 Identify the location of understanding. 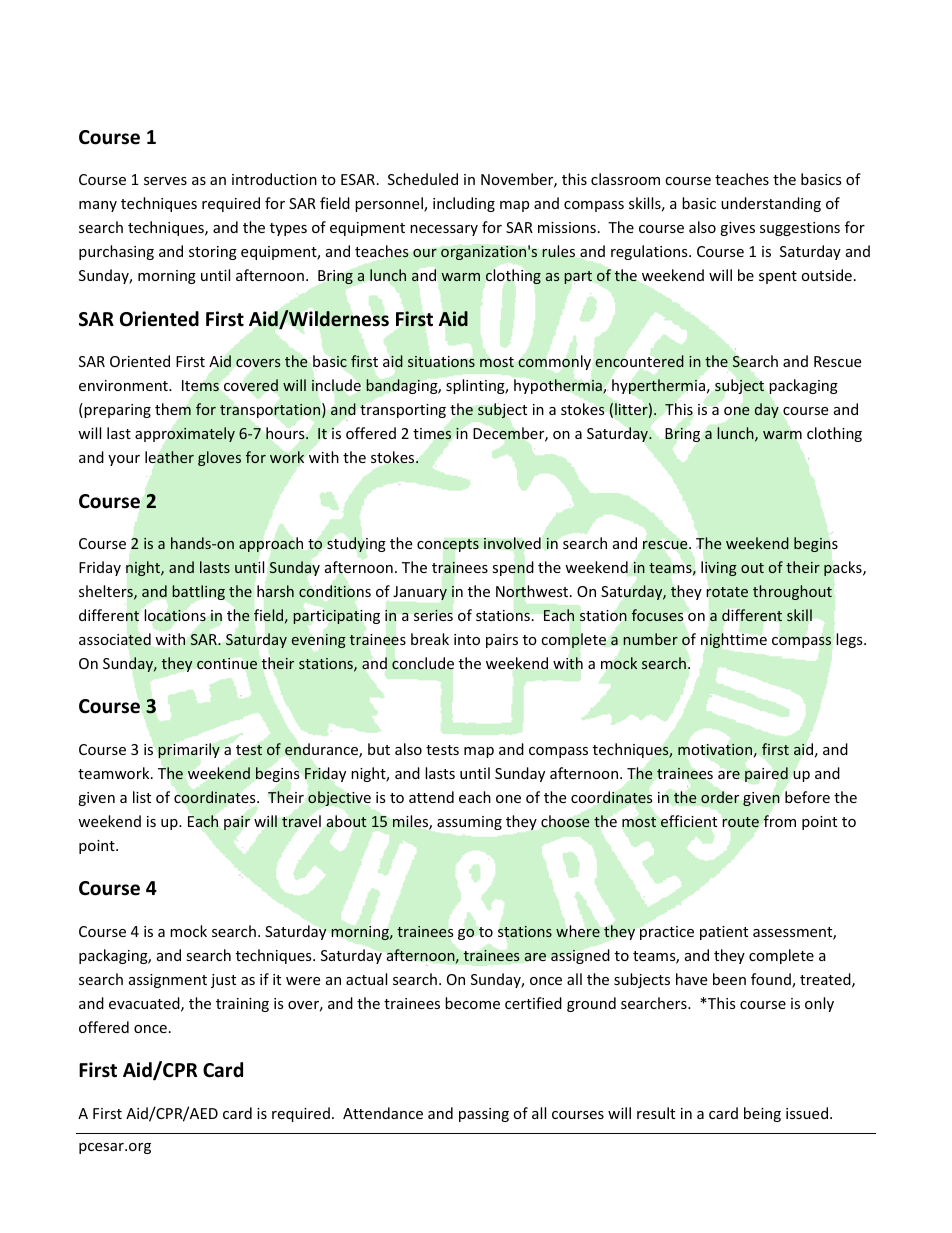
(771, 204).
